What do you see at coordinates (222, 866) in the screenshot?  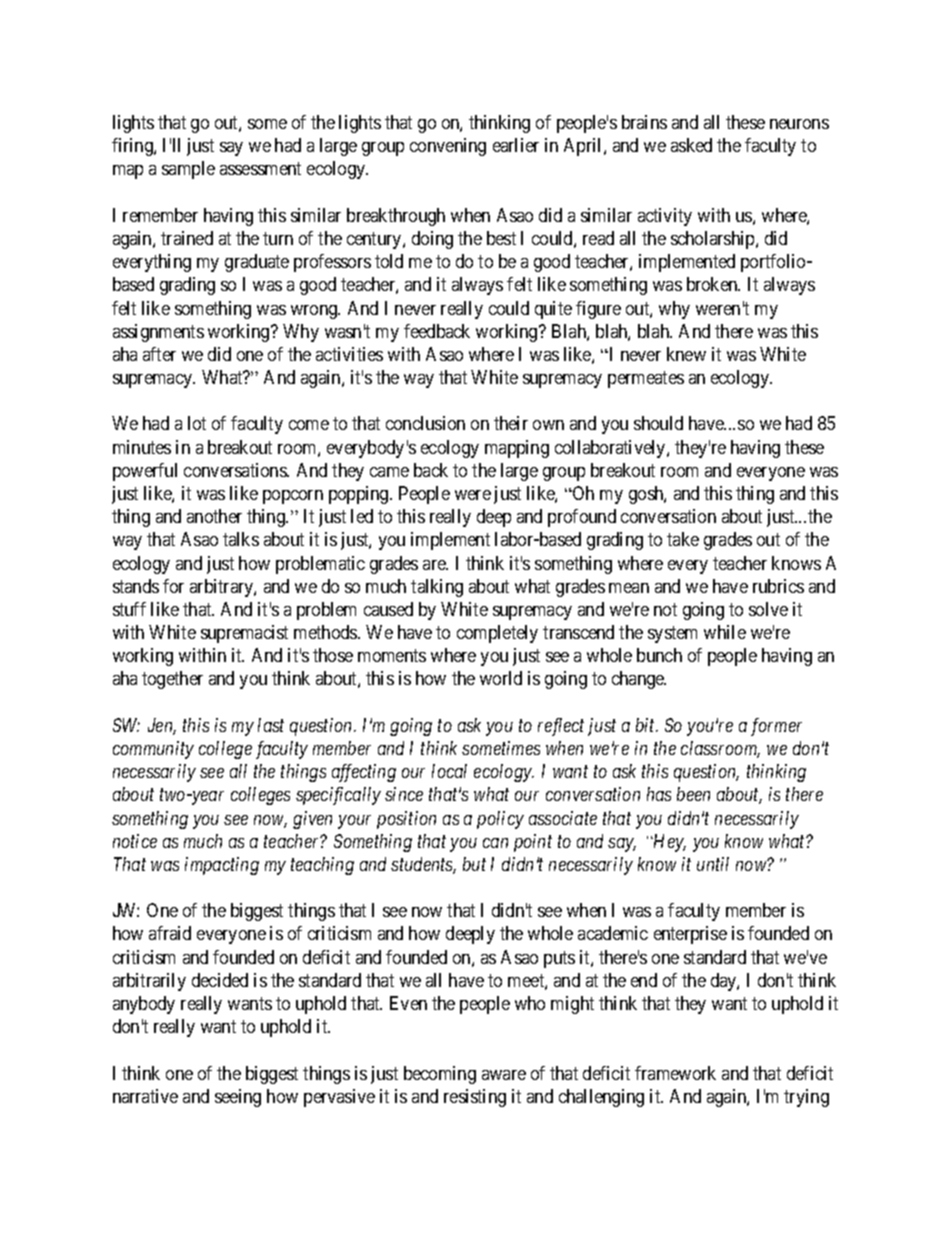 I see `impacting` at bounding box center [222, 866].
